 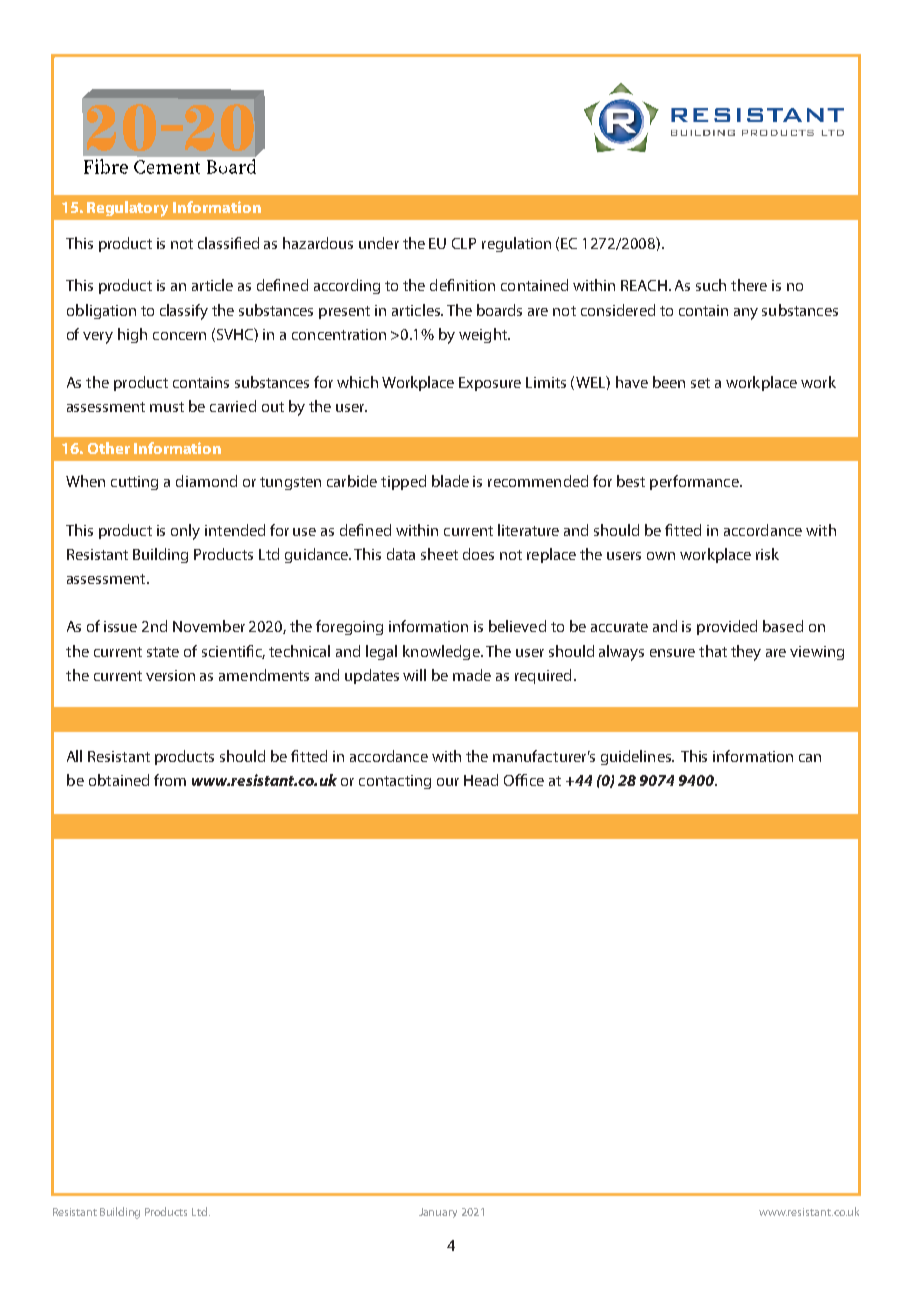 I want to click on blade, so click(x=450, y=481).
